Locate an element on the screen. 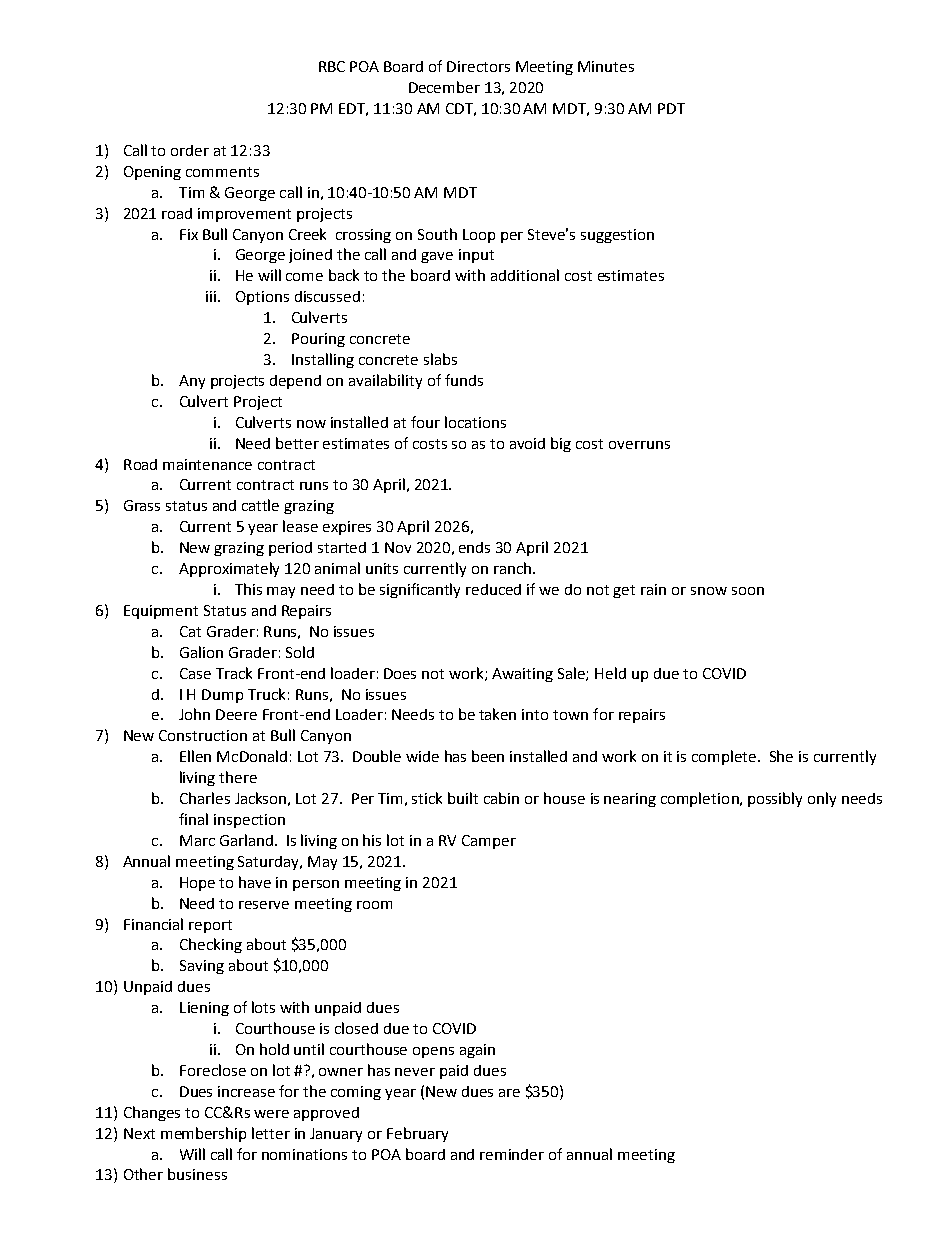 This screenshot has width=952, height=1233. PDT is located at coordinates (671, 108).
